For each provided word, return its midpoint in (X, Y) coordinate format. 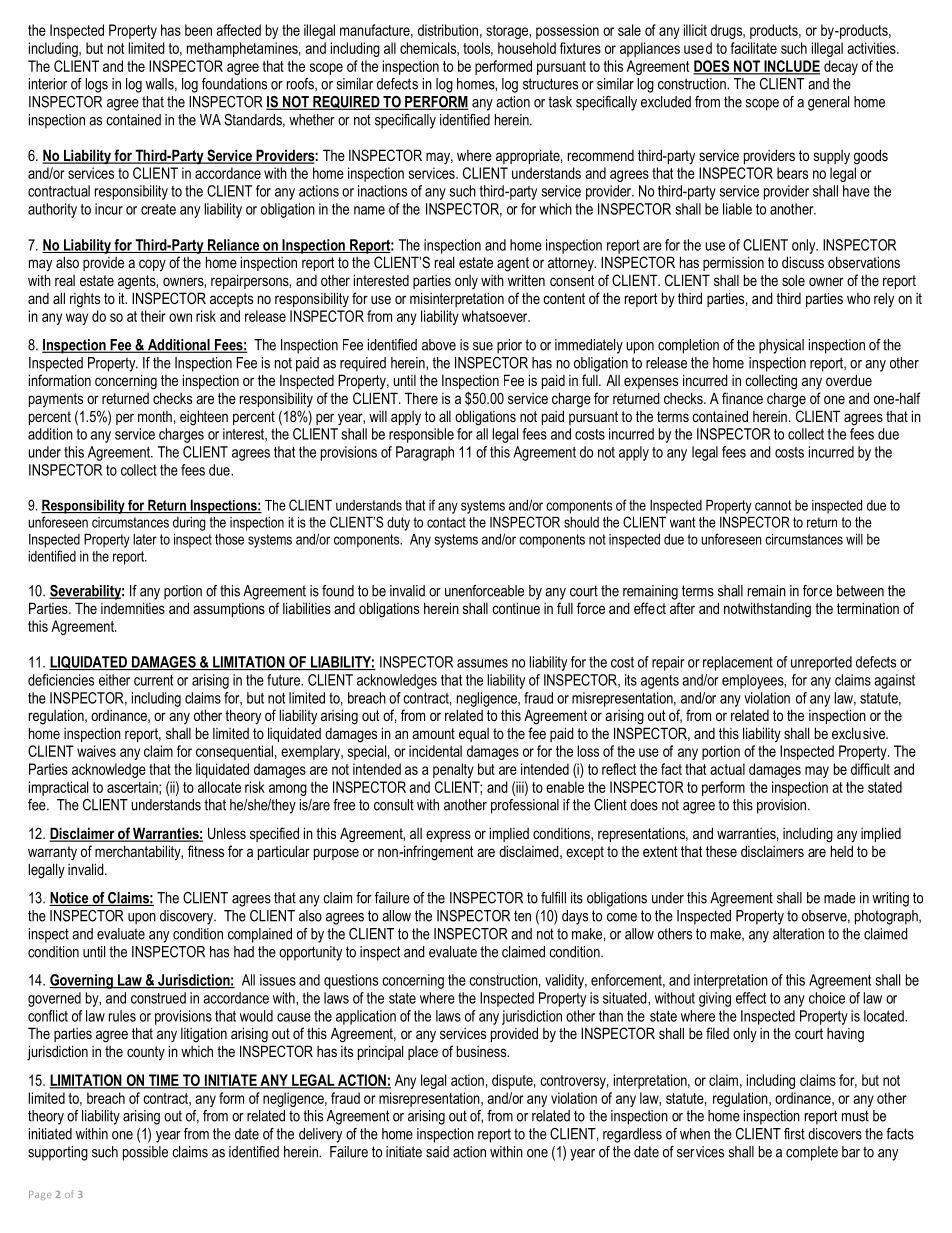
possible (145, 1153)
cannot (773, 505)
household (527, 48)
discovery (188, 917)
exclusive (859, 733)
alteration (798, 934)
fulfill (553, 898)
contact (446, 522)
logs (96, 85)
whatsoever (496, 316)
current (153, 680)
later (145, 539)
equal (474, 735)
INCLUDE (791, 67)
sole (793, 280)
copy (152, 265)
